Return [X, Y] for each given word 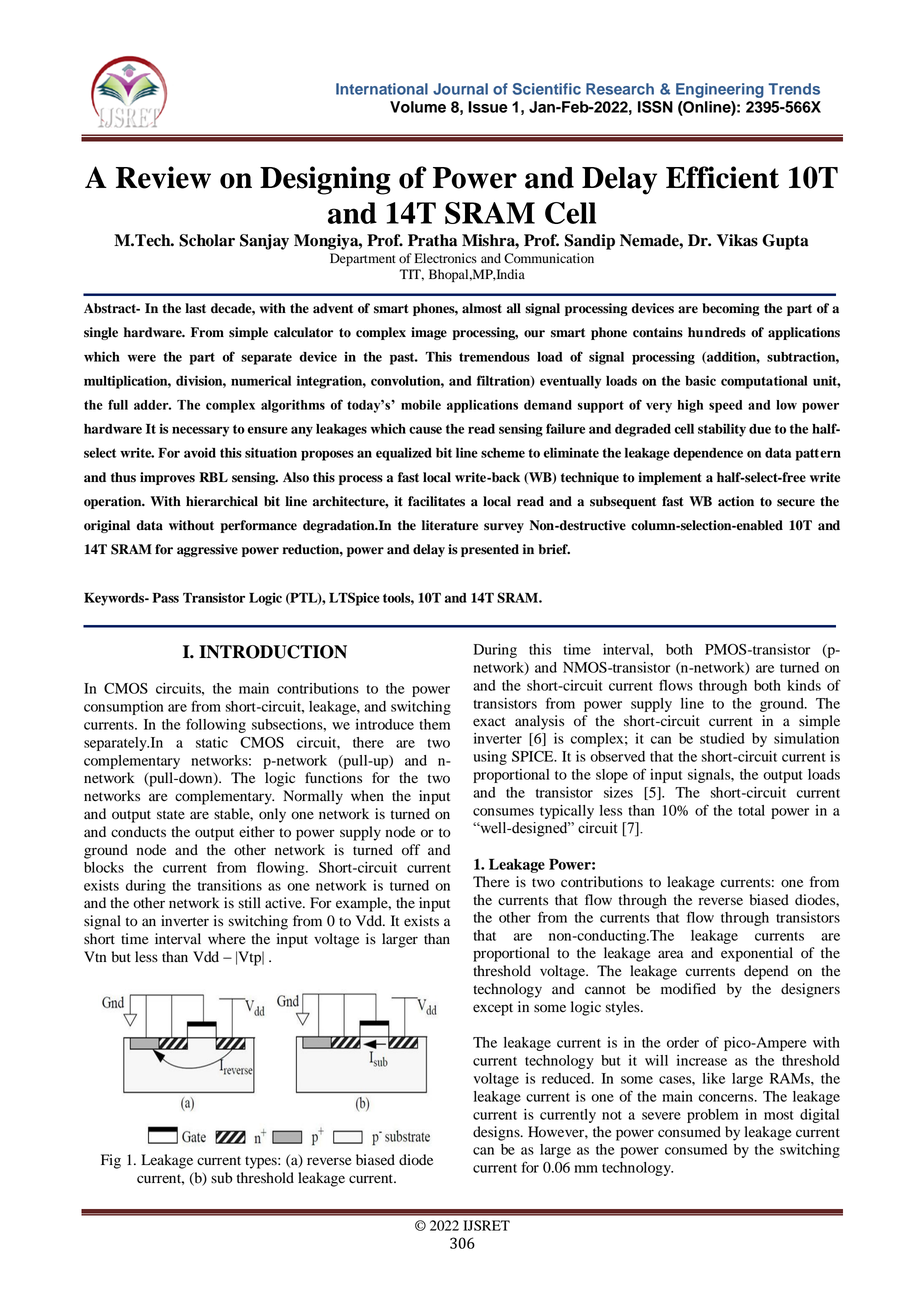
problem [712, 1116]
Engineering [720, 90]
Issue [488, 107]
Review [163, 177]
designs [497, 1133]
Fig [111, 1161]
